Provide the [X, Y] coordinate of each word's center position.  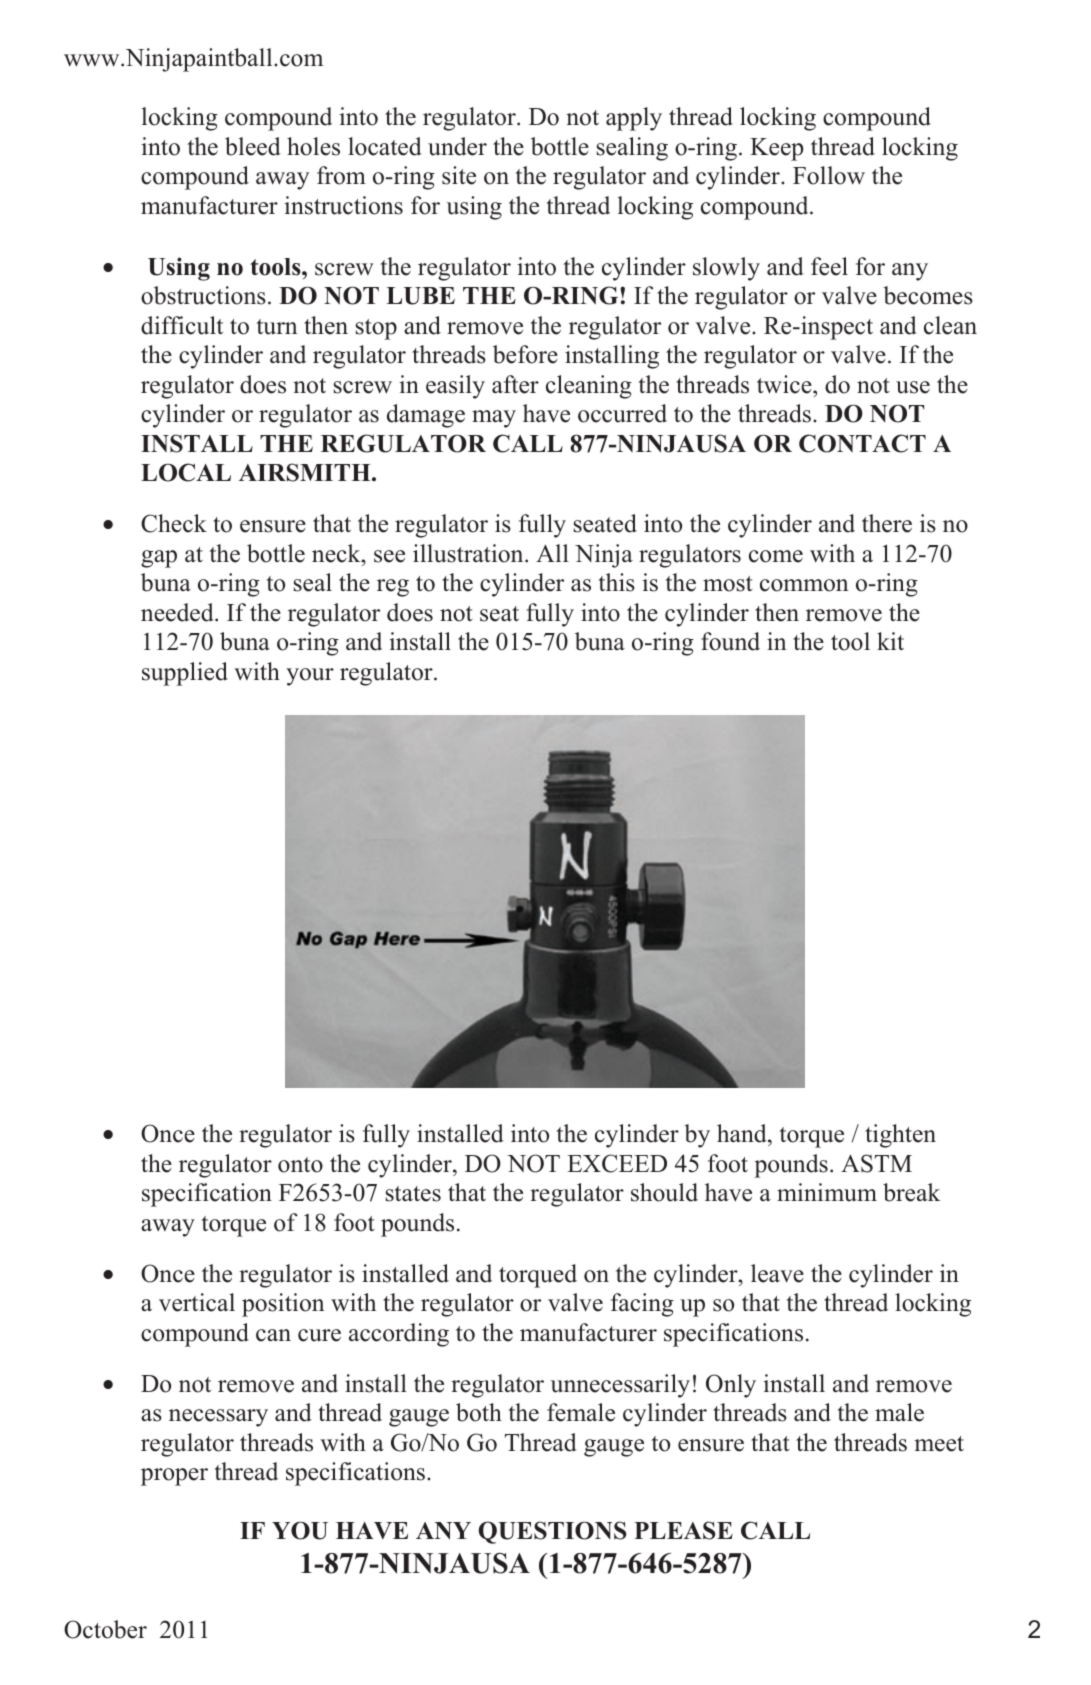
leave [777, 1273]
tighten [900, 1136]
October [105, 1629]
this [617, 582]
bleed [253, 146]
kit [890, 641]
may [494, 419]
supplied [185, 674]
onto [300, 1165]
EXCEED [617, 1163]
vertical [197, 1302]
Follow [829, 175]
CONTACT [862, 443]
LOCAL [186, 472]
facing [642, 1305]
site [459, 175]
